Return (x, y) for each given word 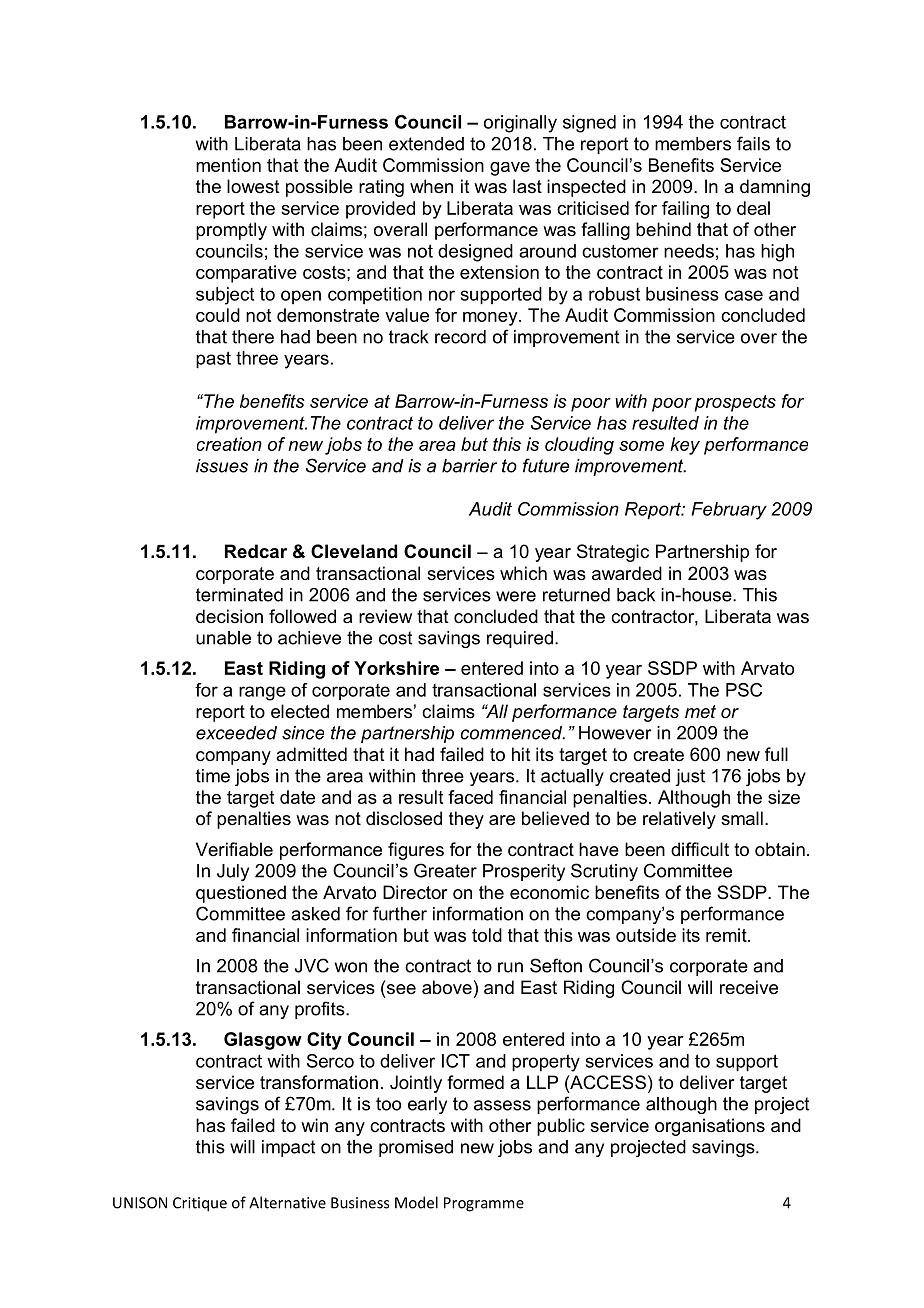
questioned (241, 894)
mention (228, 165)
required (520, 639)
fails (753, 143)
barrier (469, 466)
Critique (200, 1204)
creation (229, 444)
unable (223, 638)
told (487, 935)
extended (426, 144)
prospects (735, 403)
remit (727, 935)
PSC (744, 690)
